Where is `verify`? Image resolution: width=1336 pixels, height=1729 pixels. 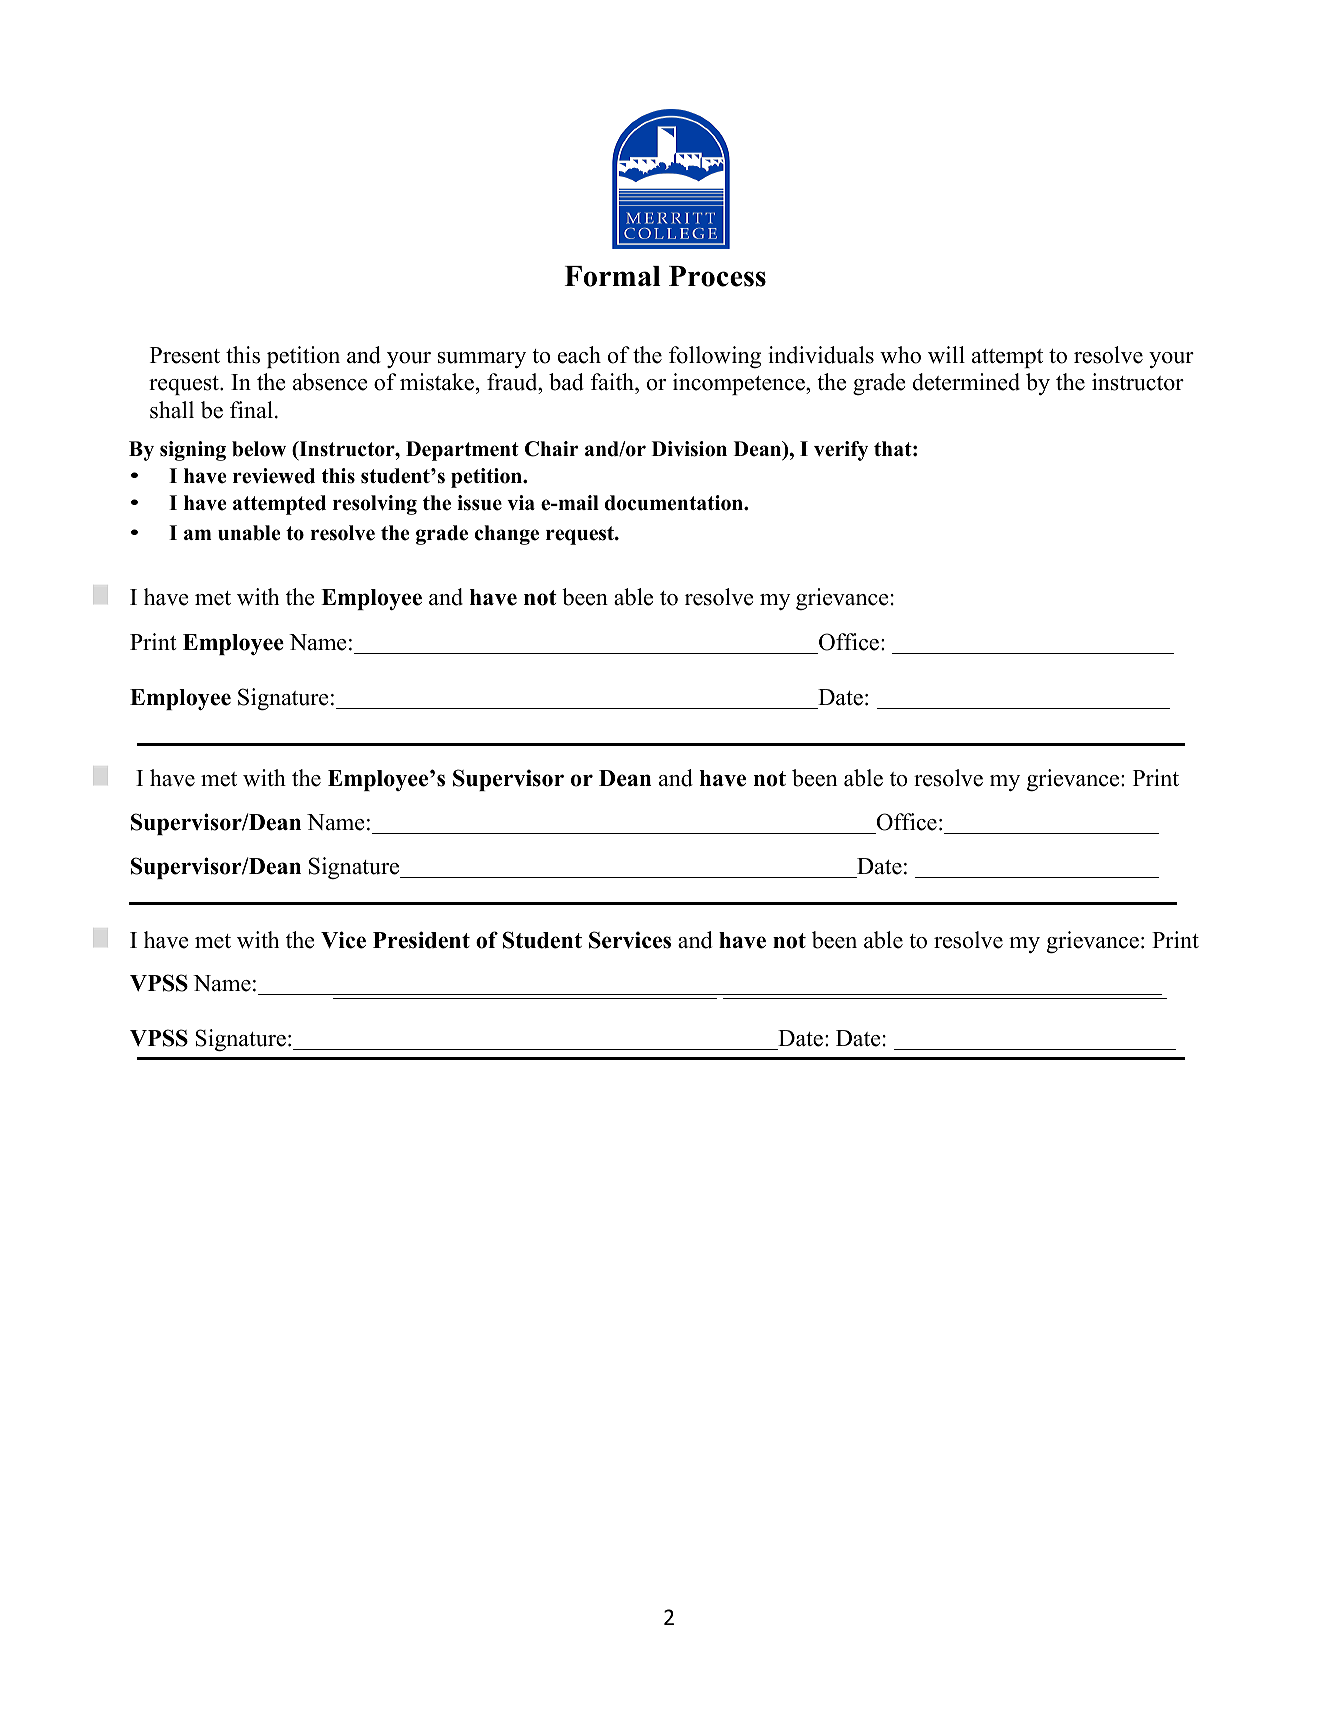
verify is located at coordinates (841, 451).
